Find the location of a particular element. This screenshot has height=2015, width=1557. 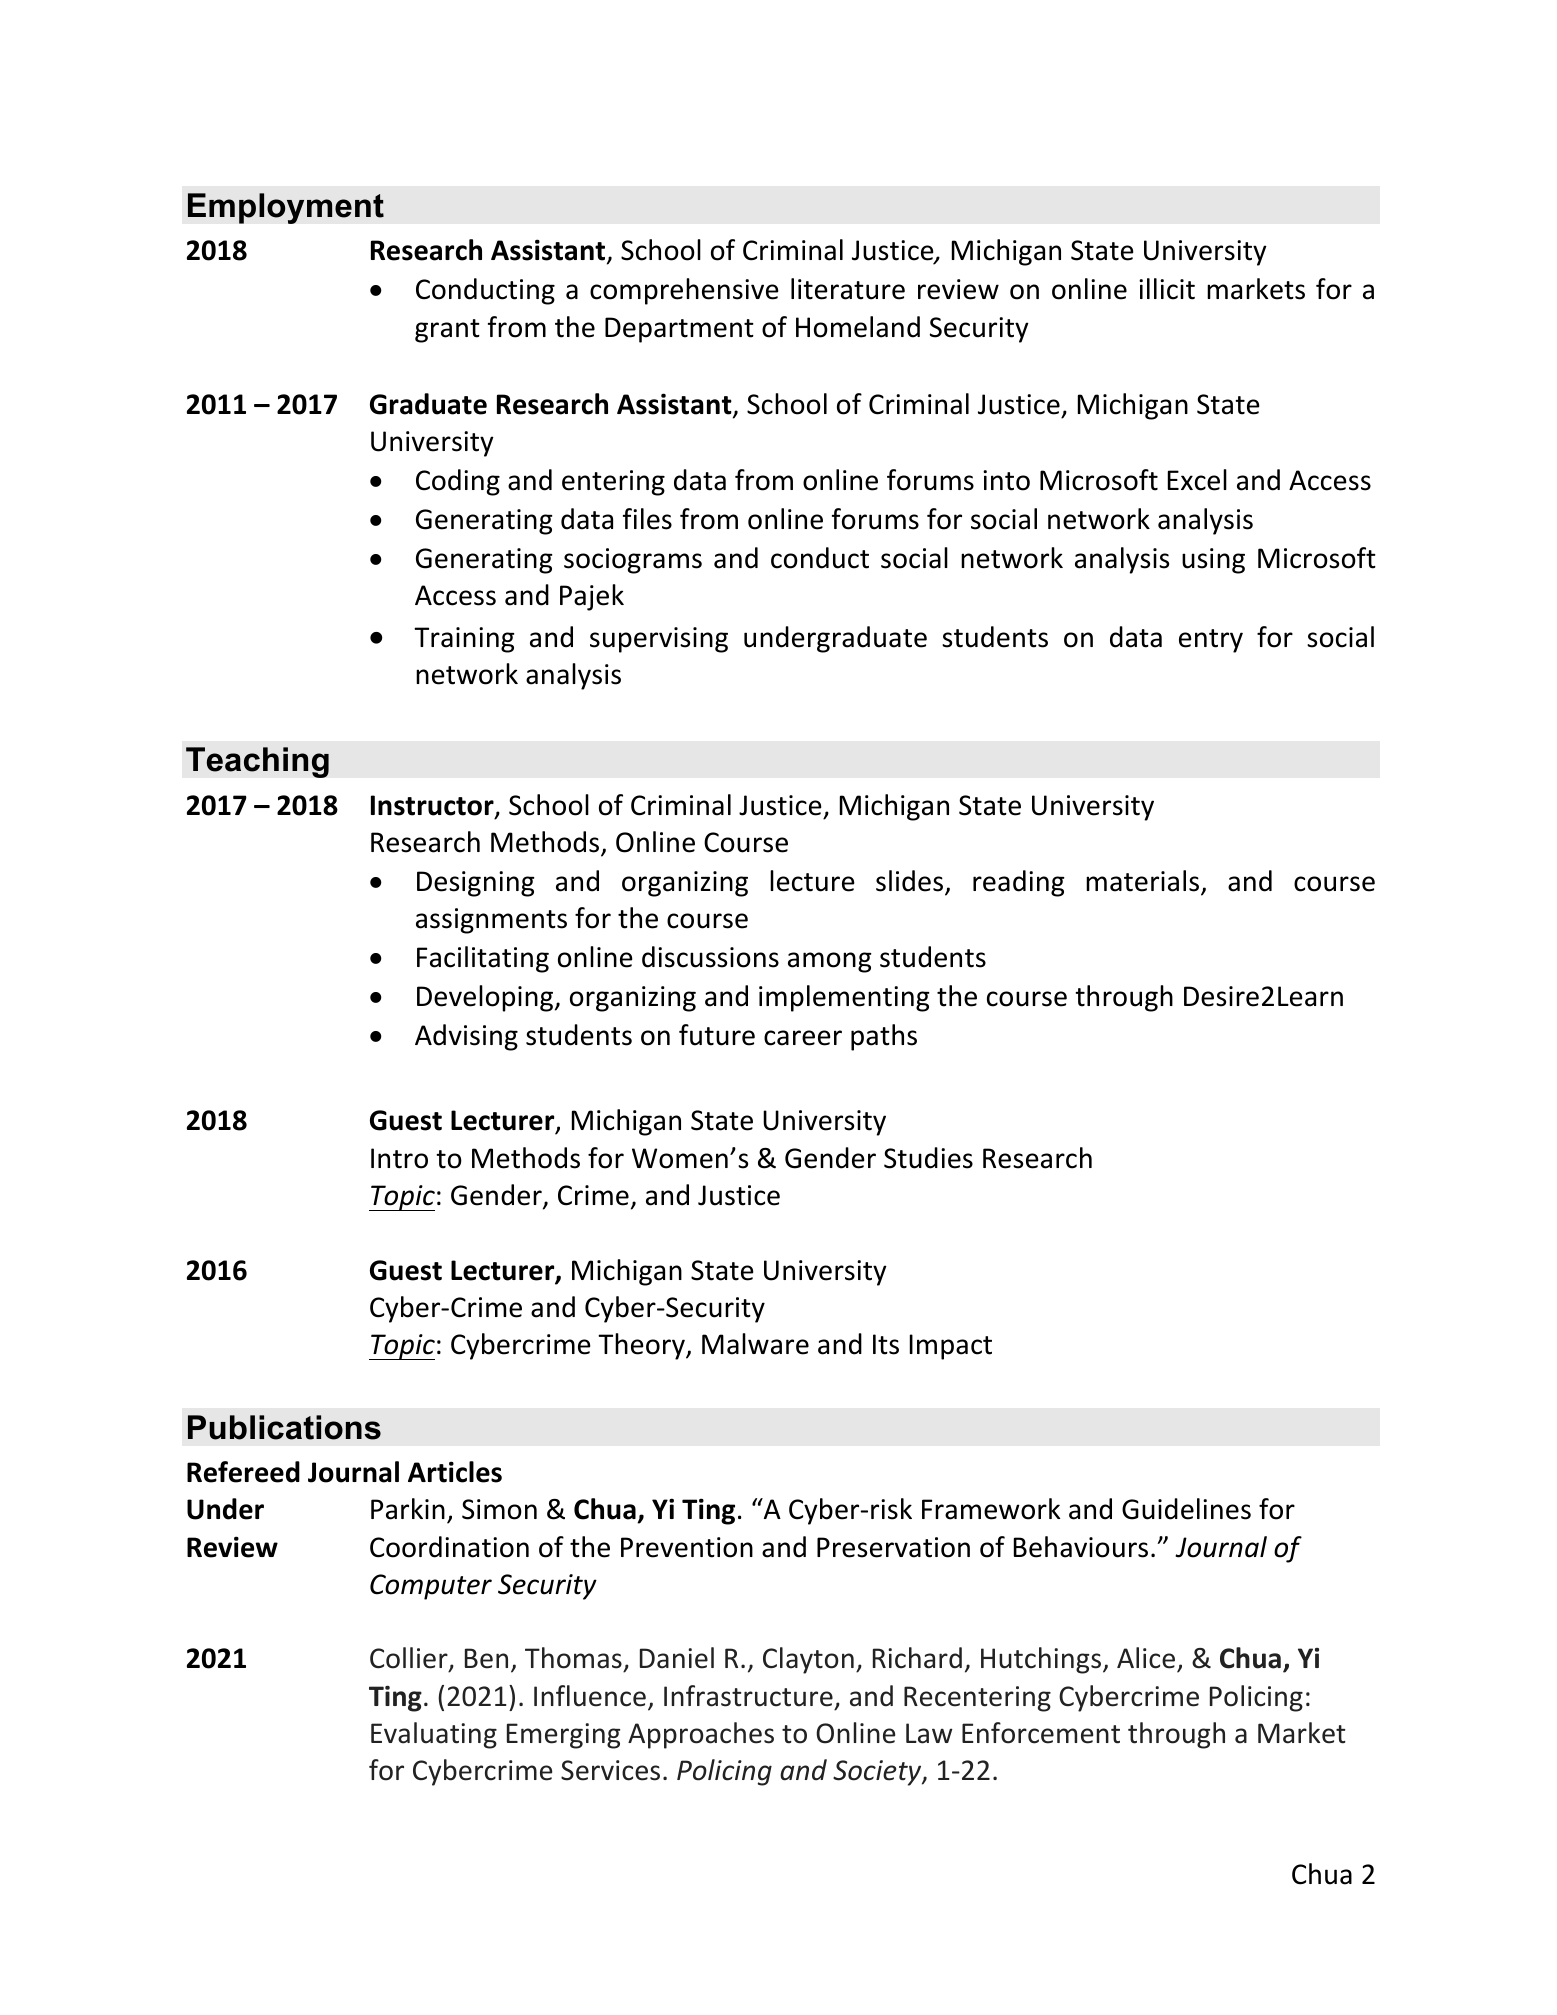

Advising is located at coordinates (466, 1037).
